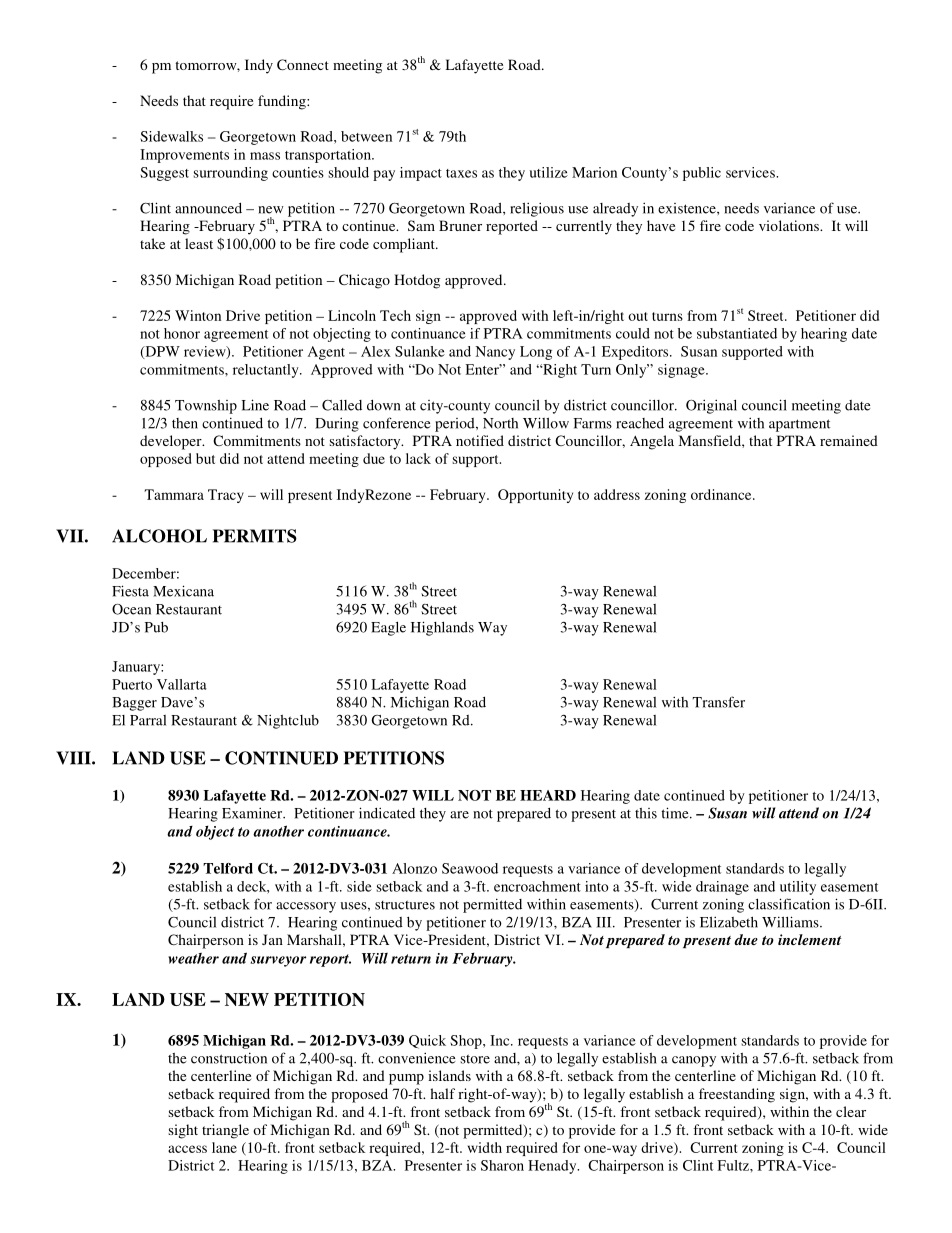 The image size is (952, 1233). Describe the element at coordinates (131, 609) in the screenshot. I see `Ocean` at that location.
